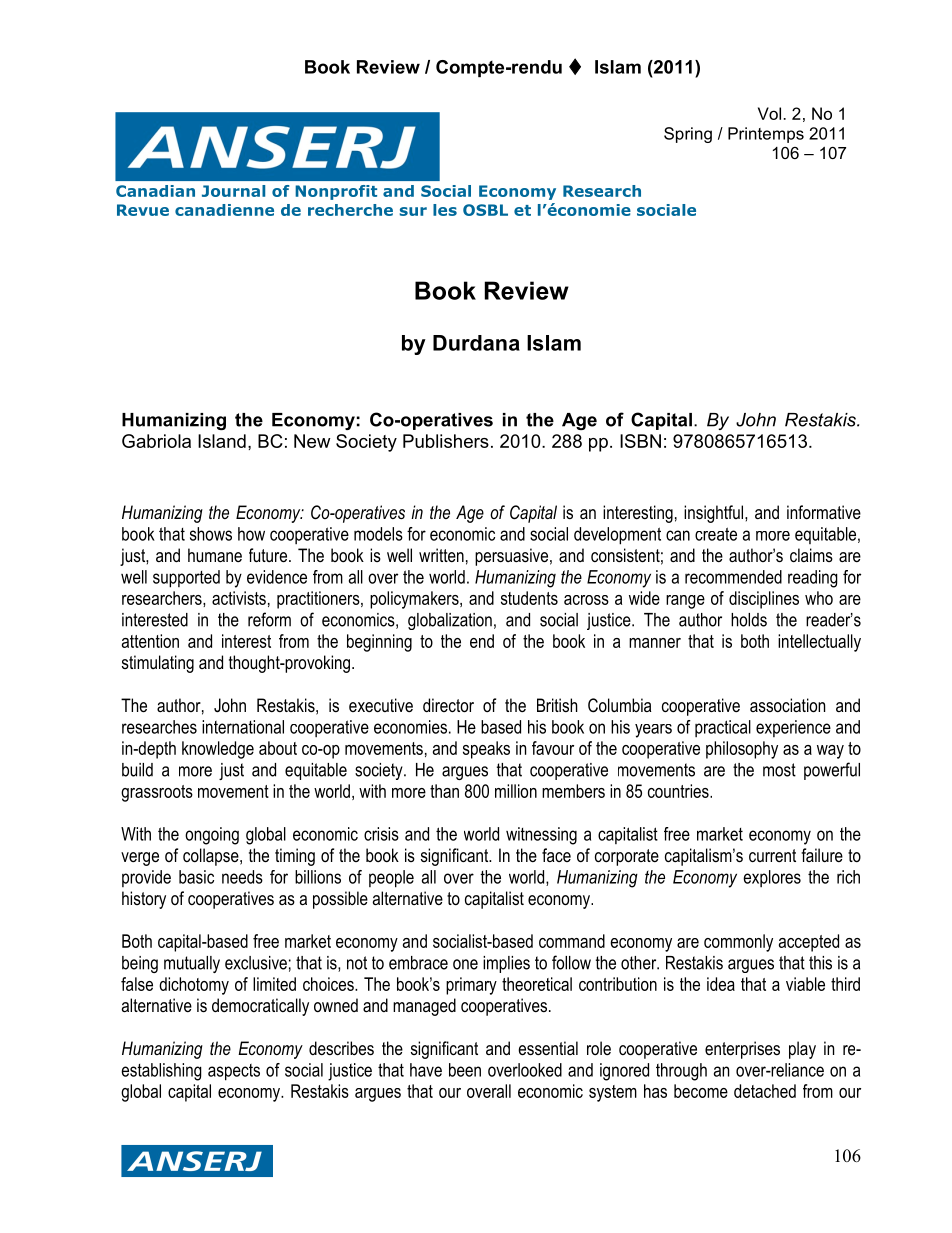 The image size is (952, 1233). I want to click on Printemps, so click(766, 135).
